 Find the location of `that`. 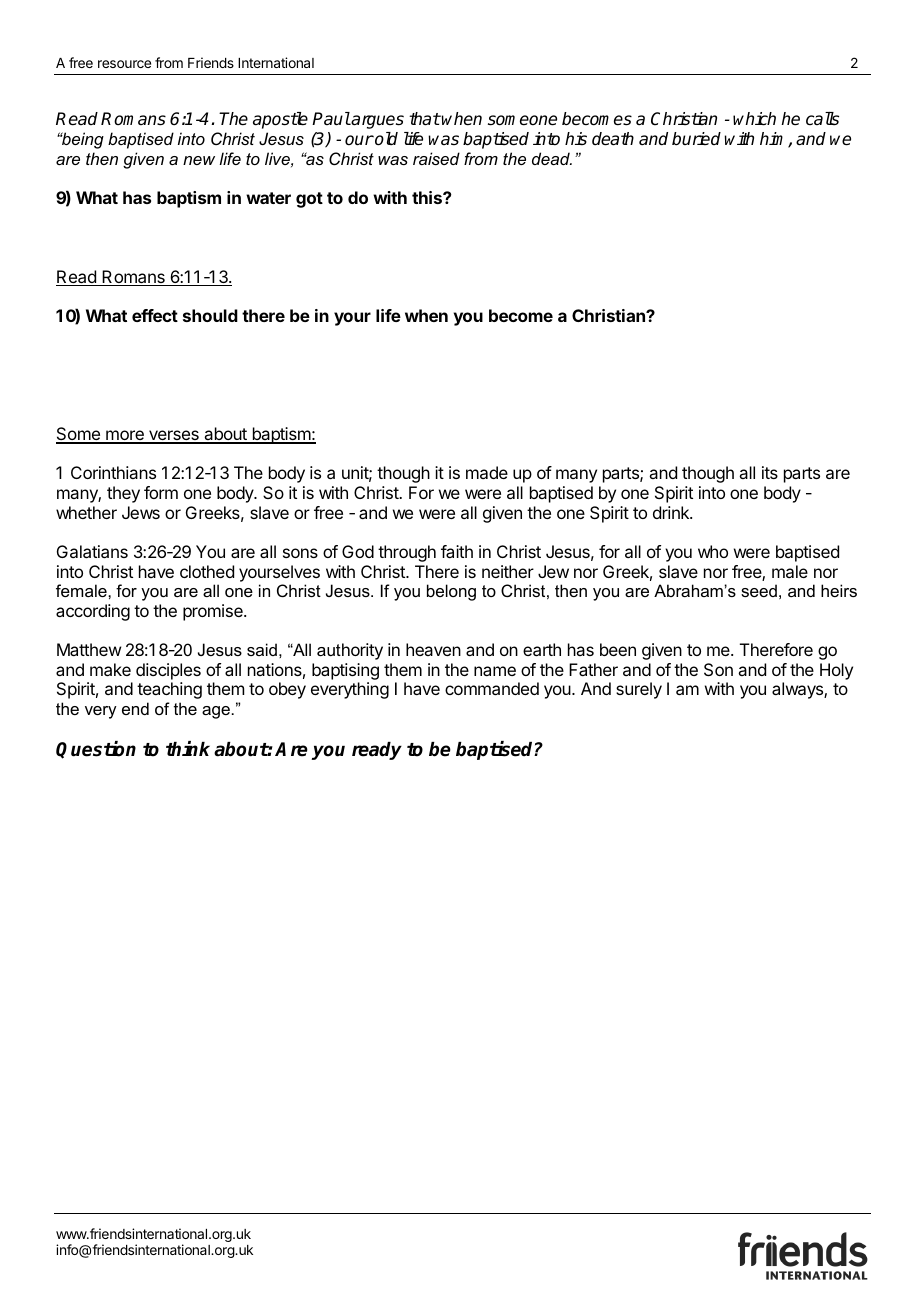

that is located at coordinates (425, 119).
